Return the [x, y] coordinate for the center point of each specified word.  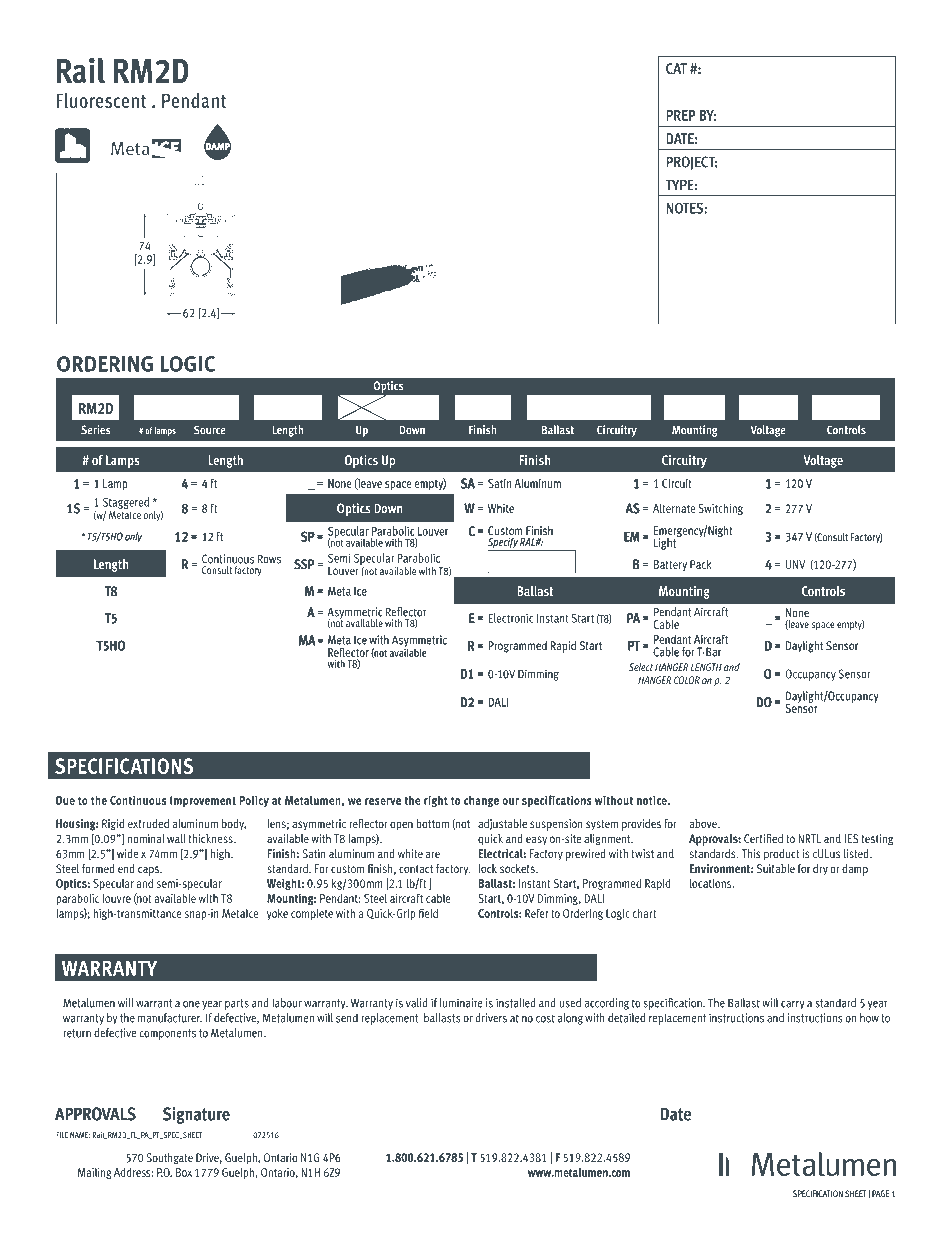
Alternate [674, 508]
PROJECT [692, 163]
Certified [763, 838]
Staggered [126, 503]
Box [184, 1172]
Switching [720, 509]
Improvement [203, 802]
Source [210, 430]
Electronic [510, 618]
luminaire [461, 1003]
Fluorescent [101, 100]
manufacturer [170, 1018]
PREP [681, 115]
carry [793, 1005]
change [481, 801]
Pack [701, 564]
